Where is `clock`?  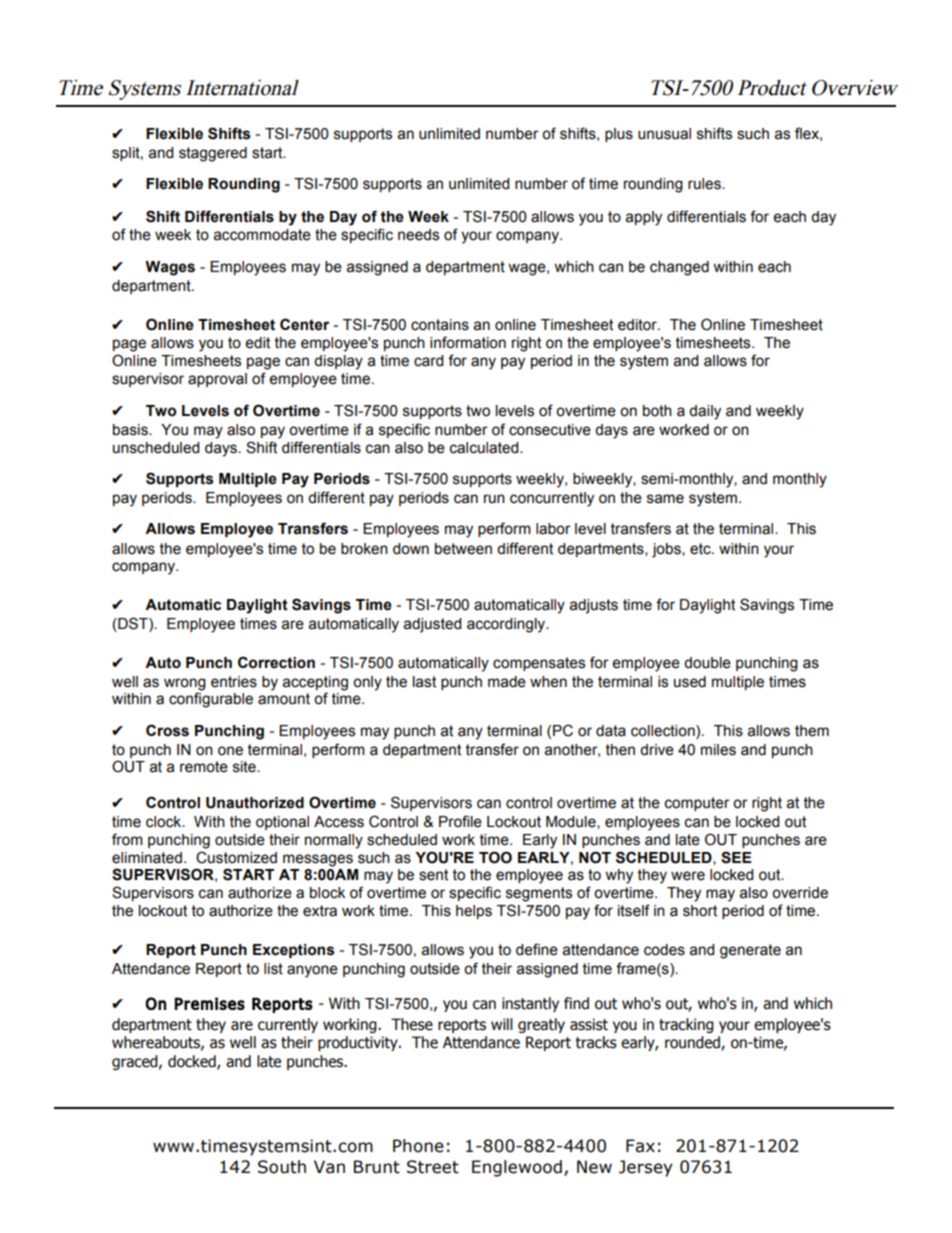 clock is located at coordinates (165, 822).
